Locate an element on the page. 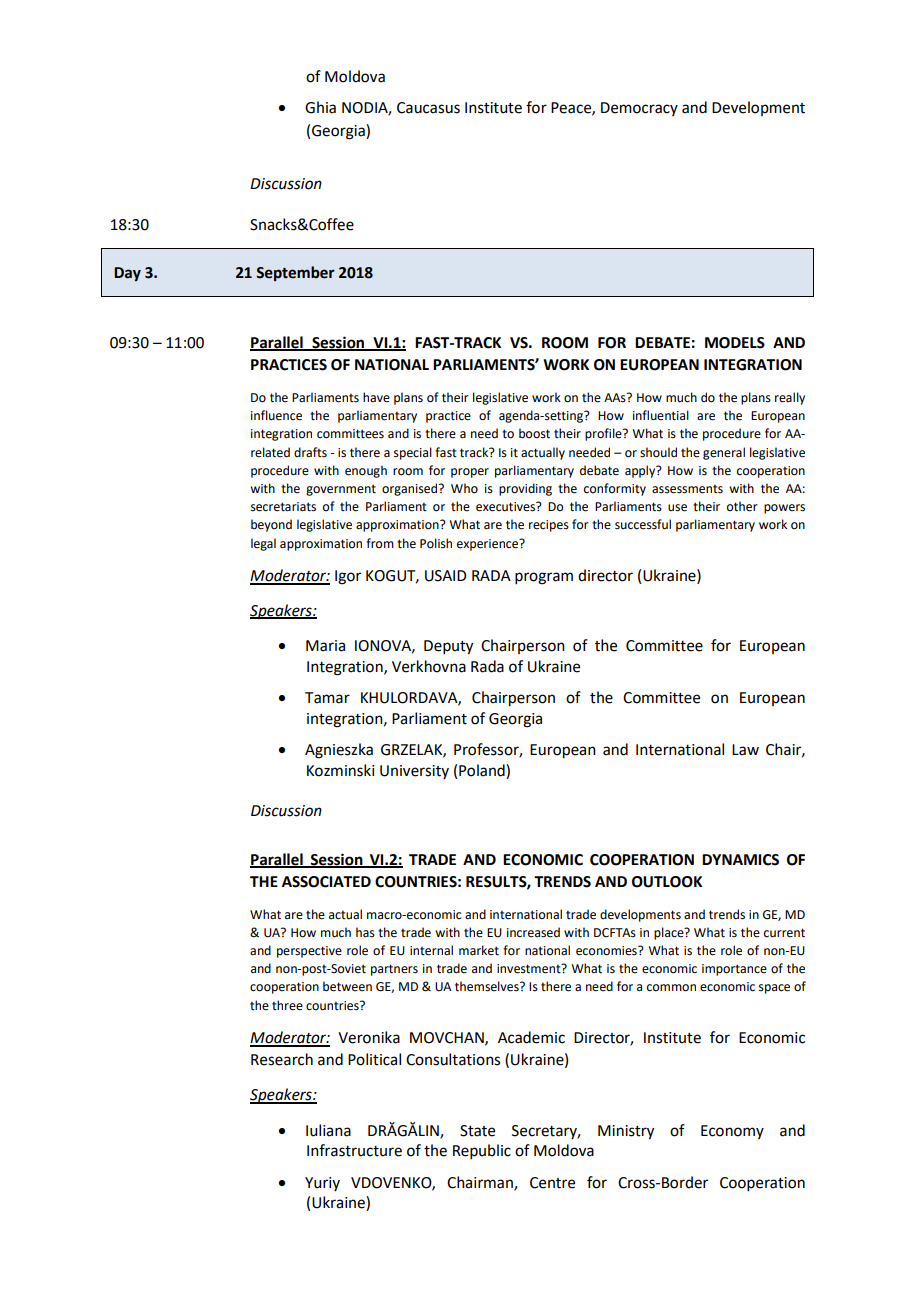 Image resolution: width=924 pixels, height=1308 pixels. Yuriy is located at coordinates (322, 1184).
